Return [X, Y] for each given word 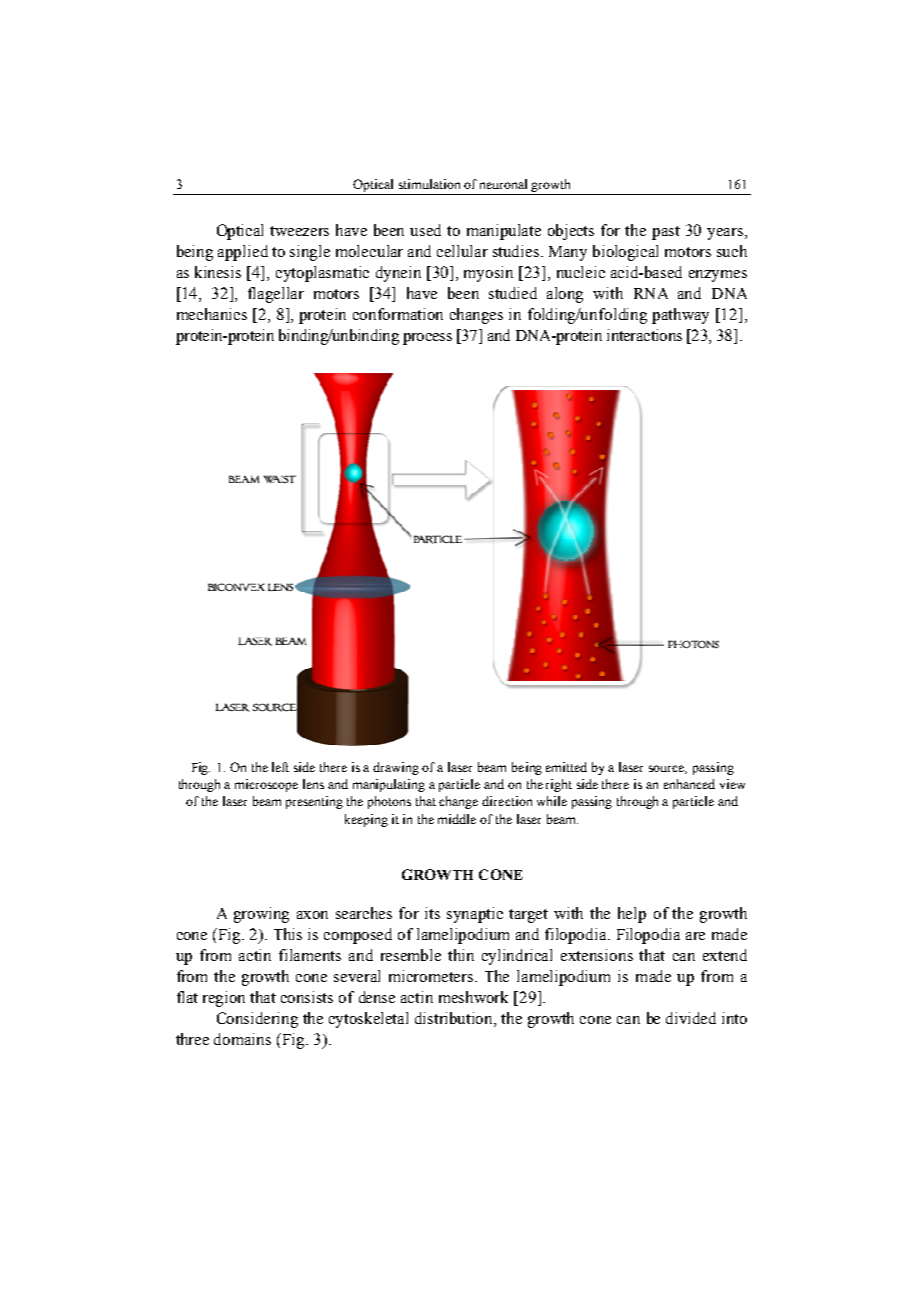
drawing [396, 768]
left [280, 767]
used [425, 230]
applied [243, 253]
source [668, 769]
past [666, 233]
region [224, 999]
